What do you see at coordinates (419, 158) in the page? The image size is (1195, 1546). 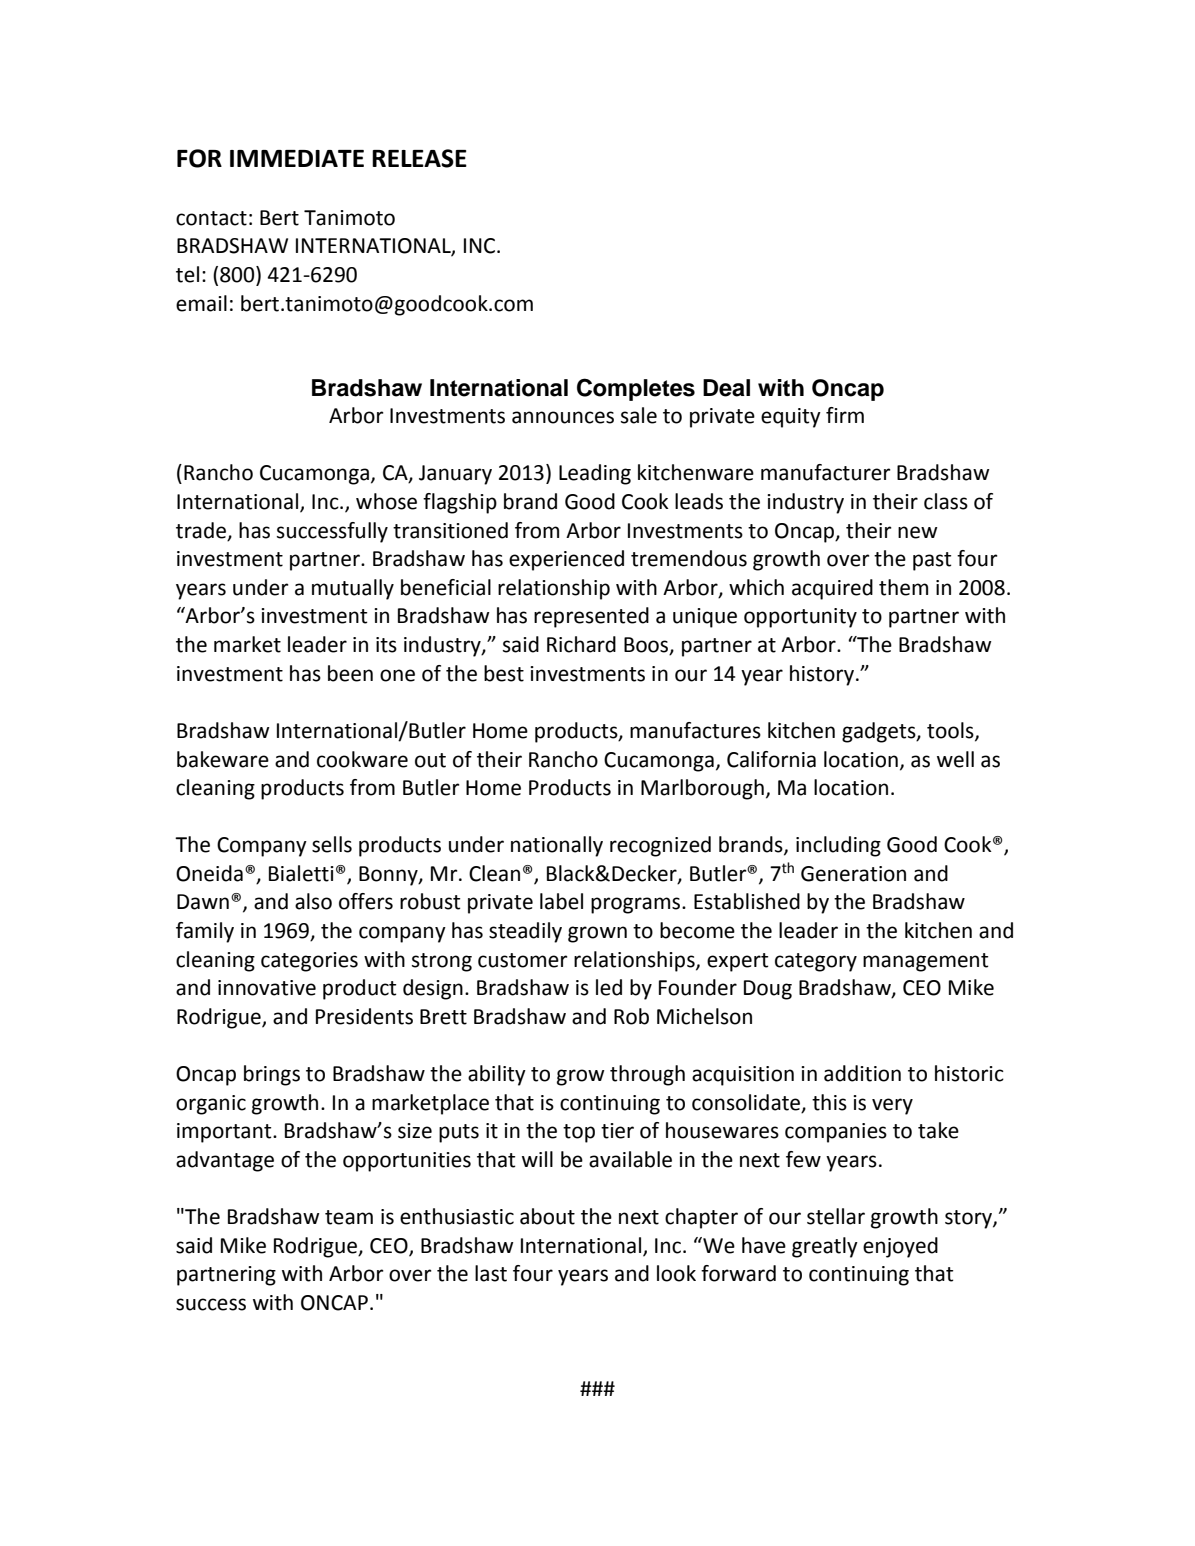 I see `RELEASE` at bounding box center [419, 158].
